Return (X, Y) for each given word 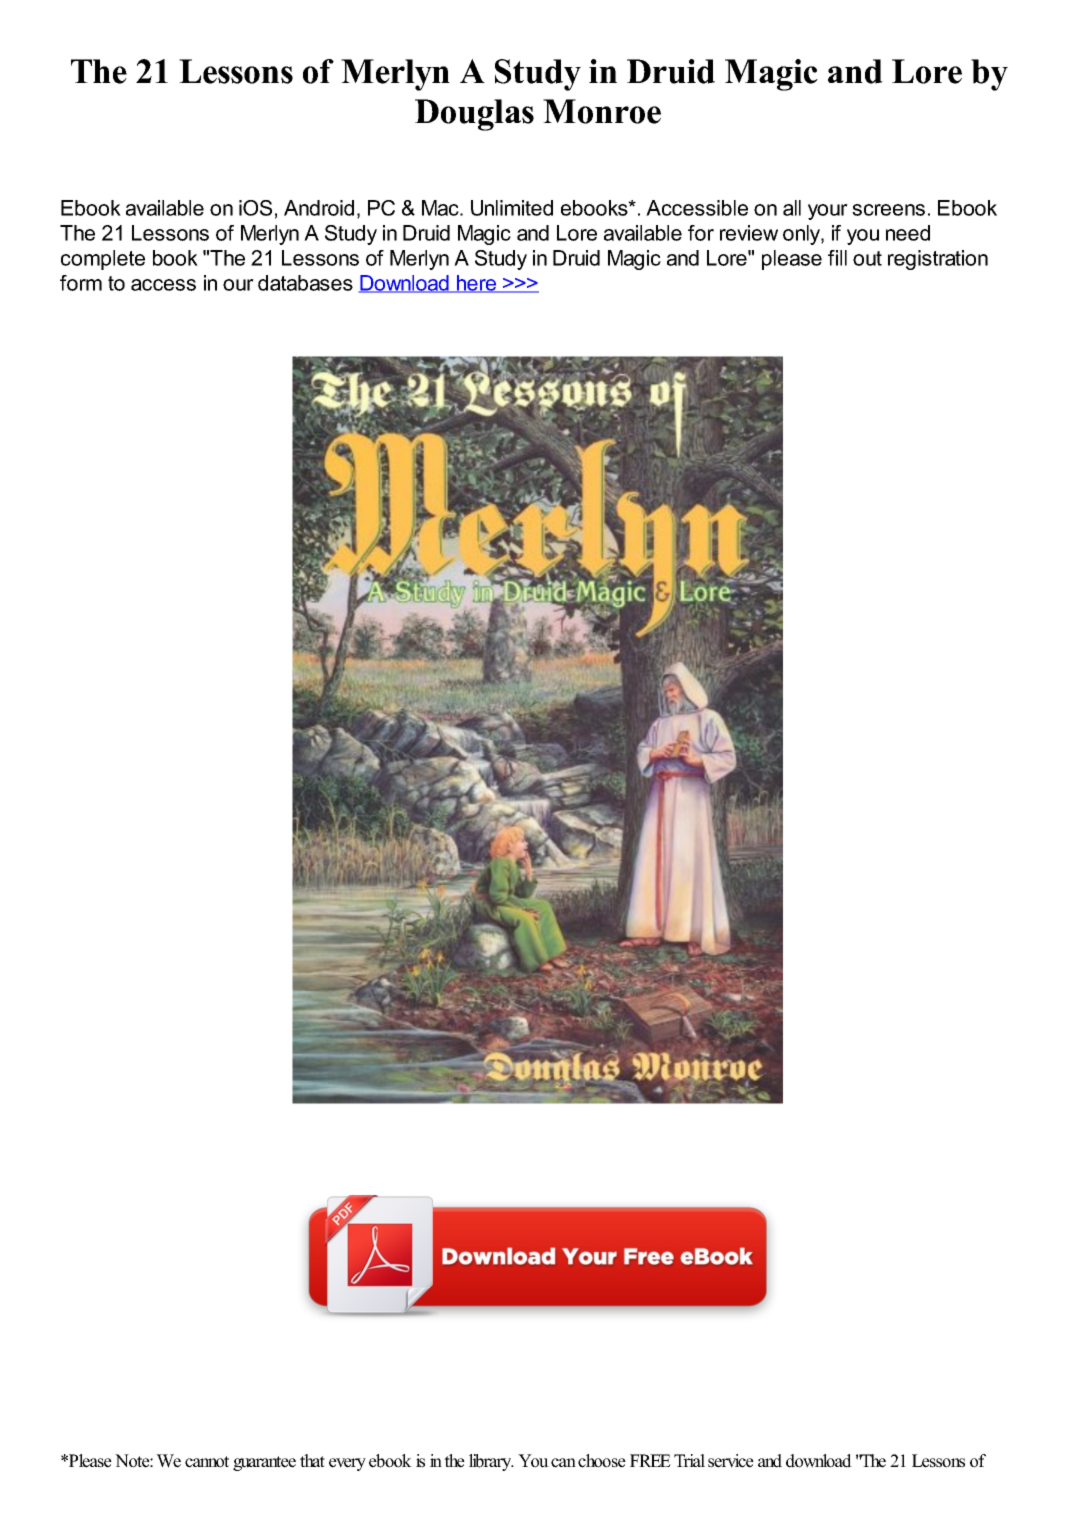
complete (103, 260)
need (908, 233)
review (749, 233)
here (477, 284)
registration (938, 260)
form (81, 283)
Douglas (474, 115)
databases (305, 283)
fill (837, 258)
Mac (441, 208)
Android (319, 208)
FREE (650, 1460)
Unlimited (512, 208)
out (867, 258)
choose (602, 1461)
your (828, 212)
